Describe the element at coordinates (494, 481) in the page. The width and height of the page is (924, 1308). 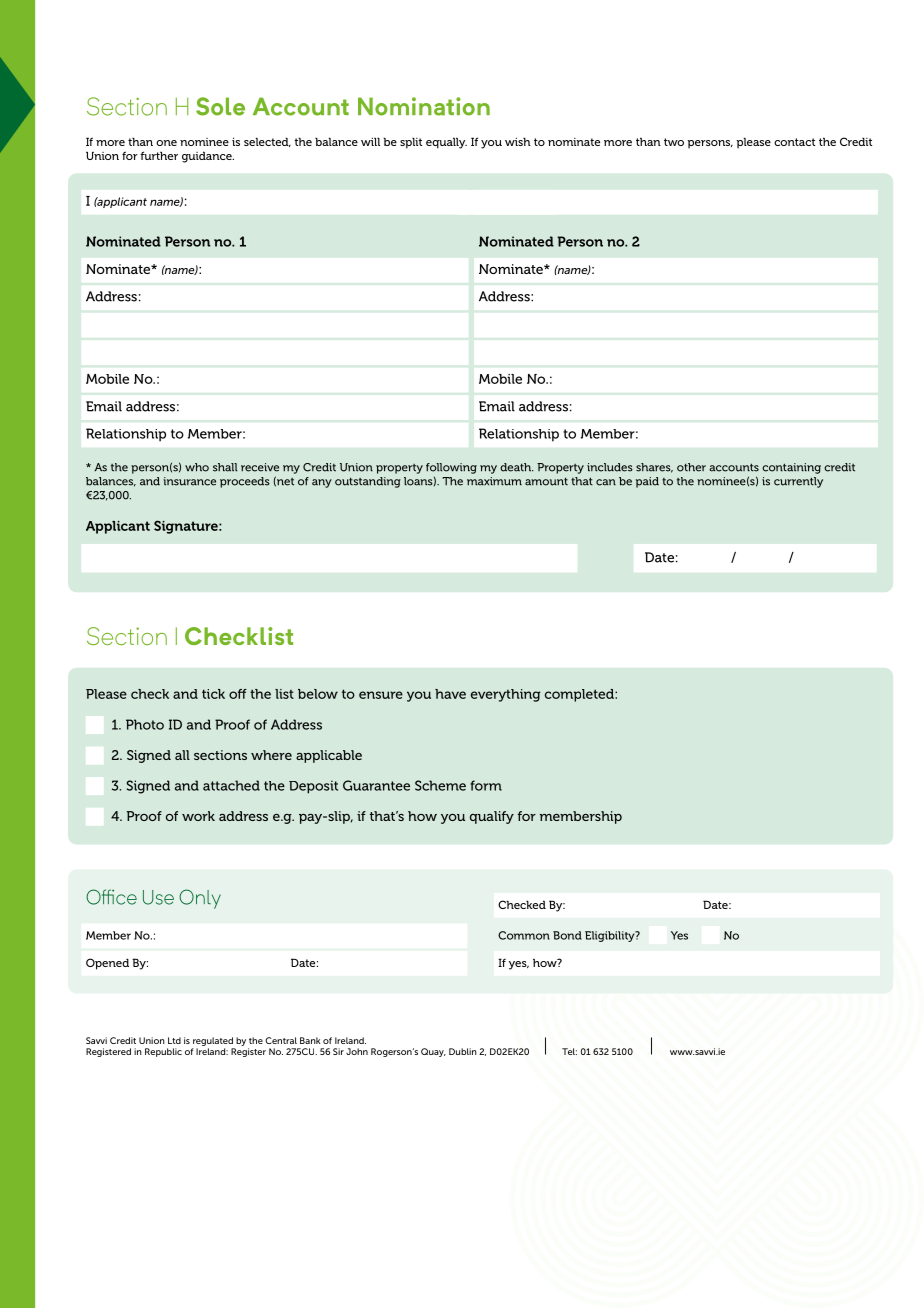
I see `maximum` at that location.
